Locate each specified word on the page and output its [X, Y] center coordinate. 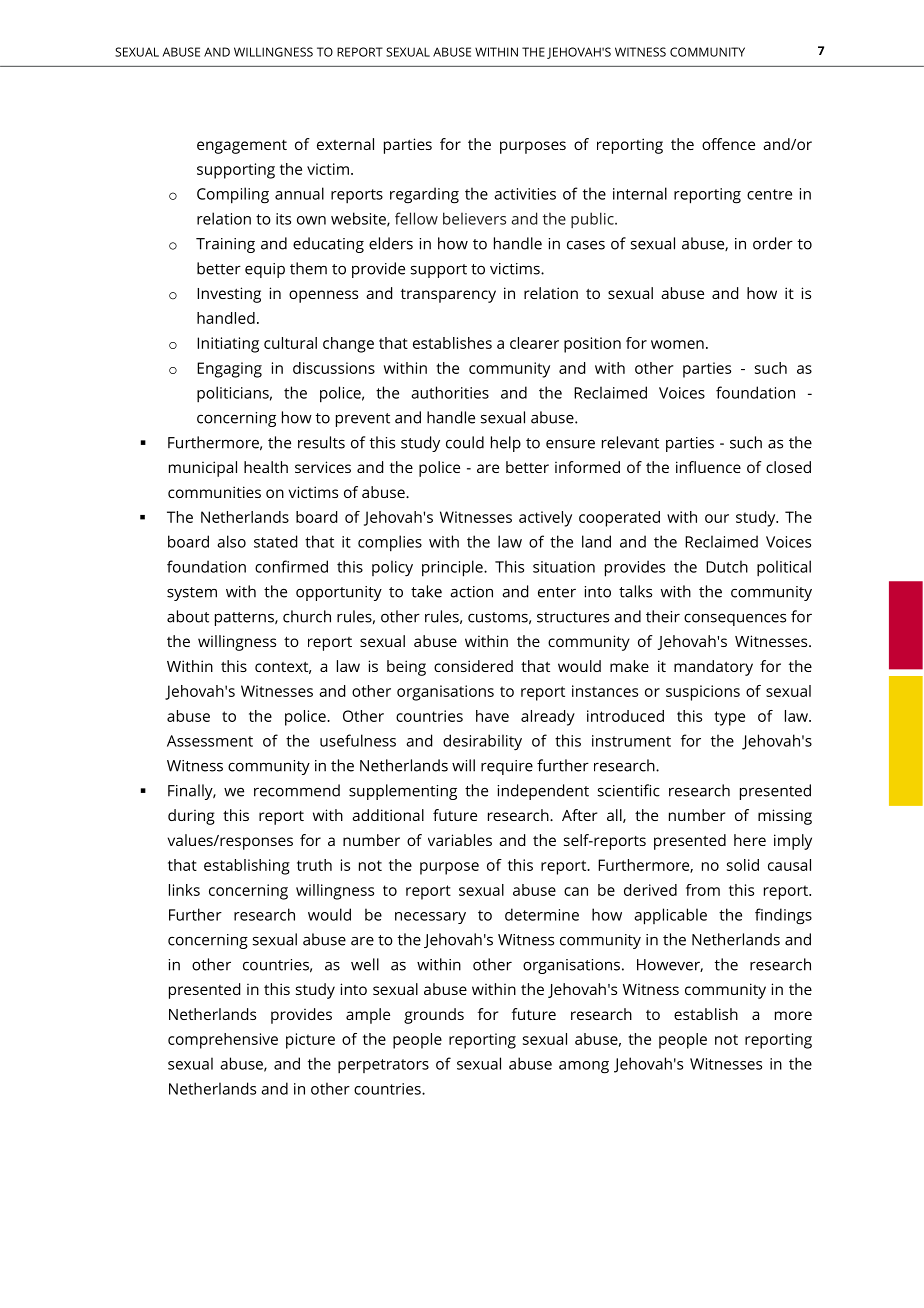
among [584, 1067]
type [729, 718]
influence [708, 467]
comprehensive [223, 1041]
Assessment [210, 741]
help [506, 444]
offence [728, 144]
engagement [242, 147]
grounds [434, 1016]
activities [525, 194]
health [266, 467]
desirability [482, 742]
